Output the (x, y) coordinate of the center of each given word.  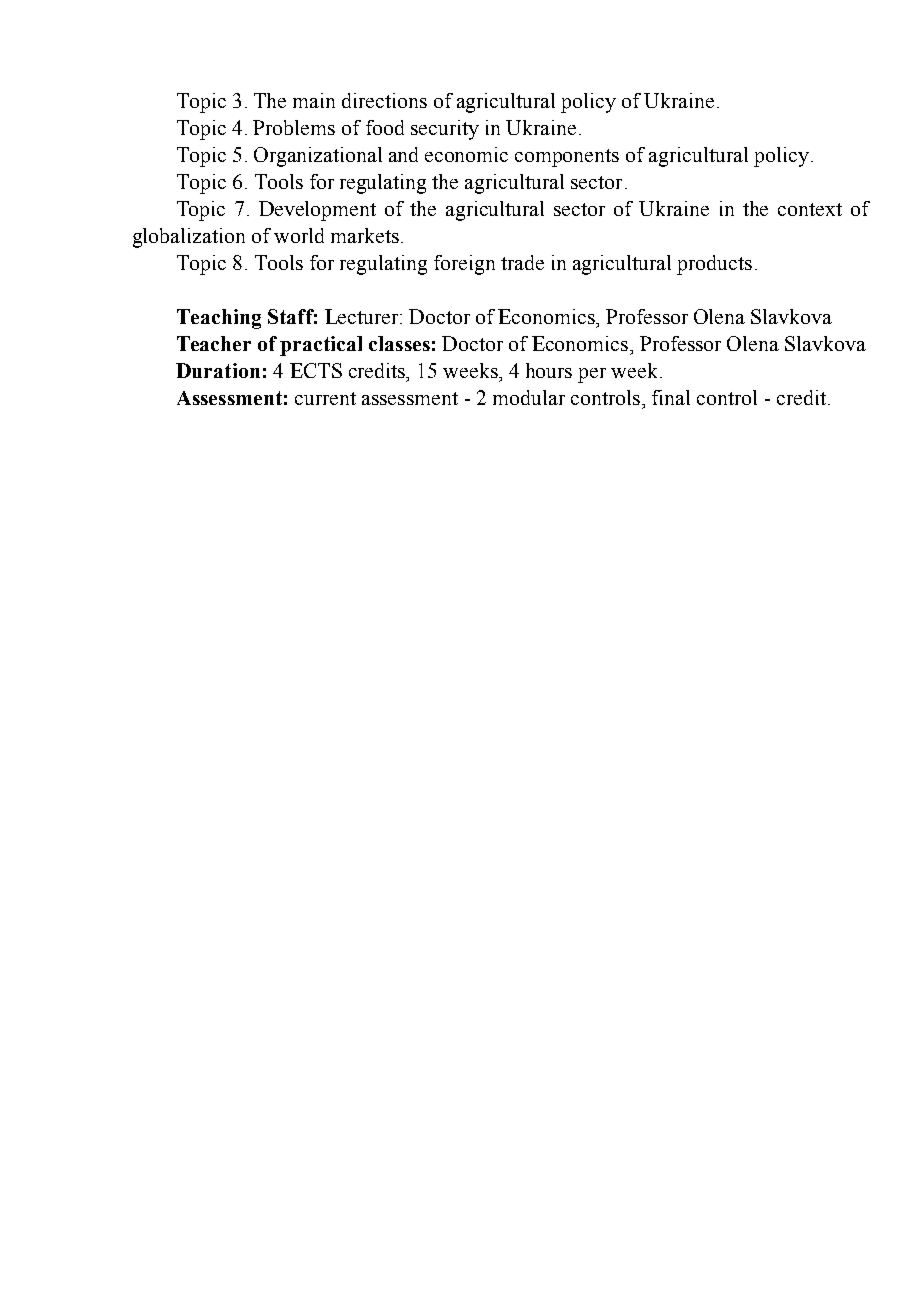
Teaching (219, 319)
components (567, 158)
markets (365, 235)
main (314, 100)
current (325, 398)
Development (317, 211)
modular (529, 397)
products (714, 265)
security (445, 130)
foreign (464, 265)
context (810, 209)
